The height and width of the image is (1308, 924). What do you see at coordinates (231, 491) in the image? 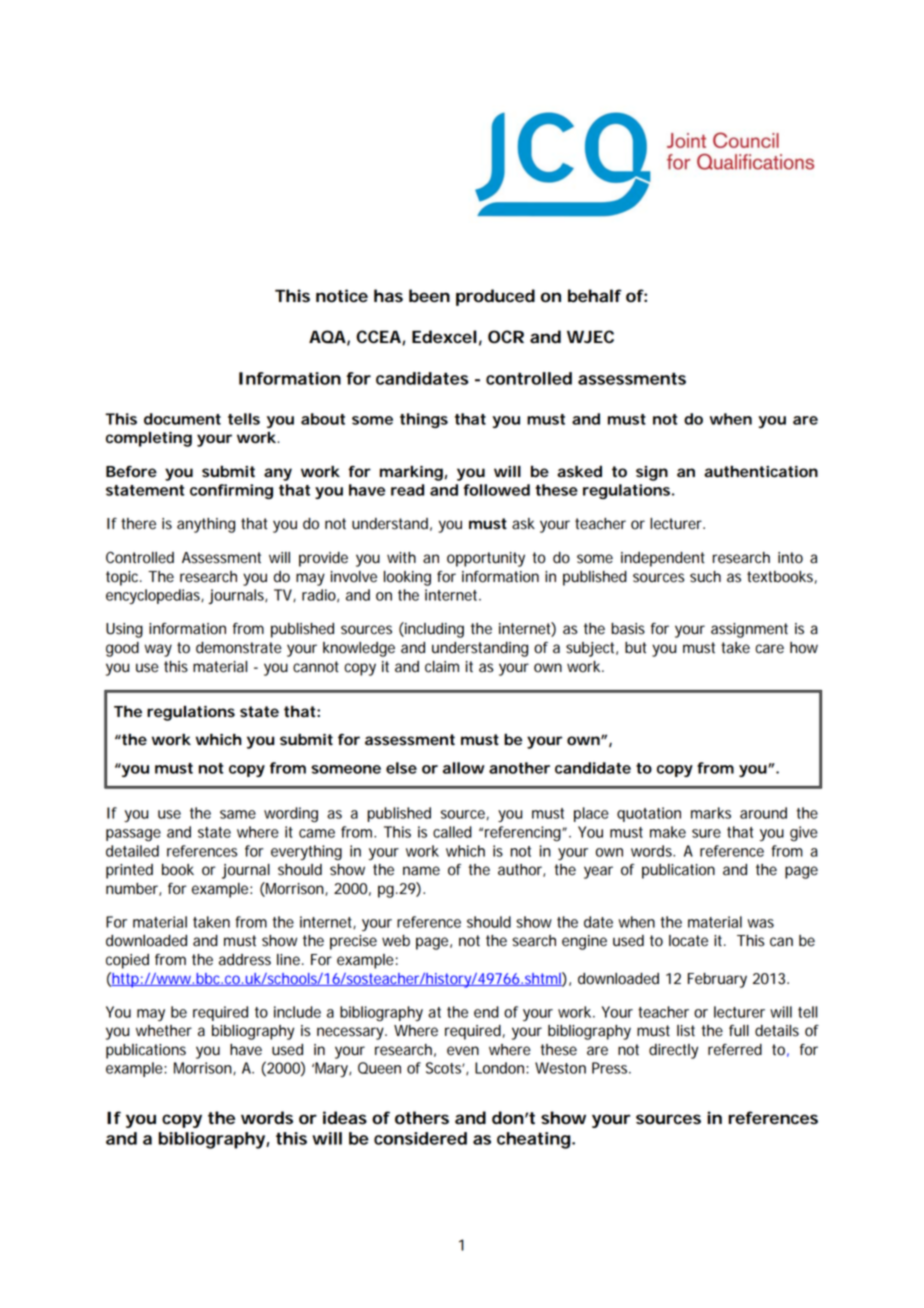
I see `confirming` at bounding box center [231, 491].
